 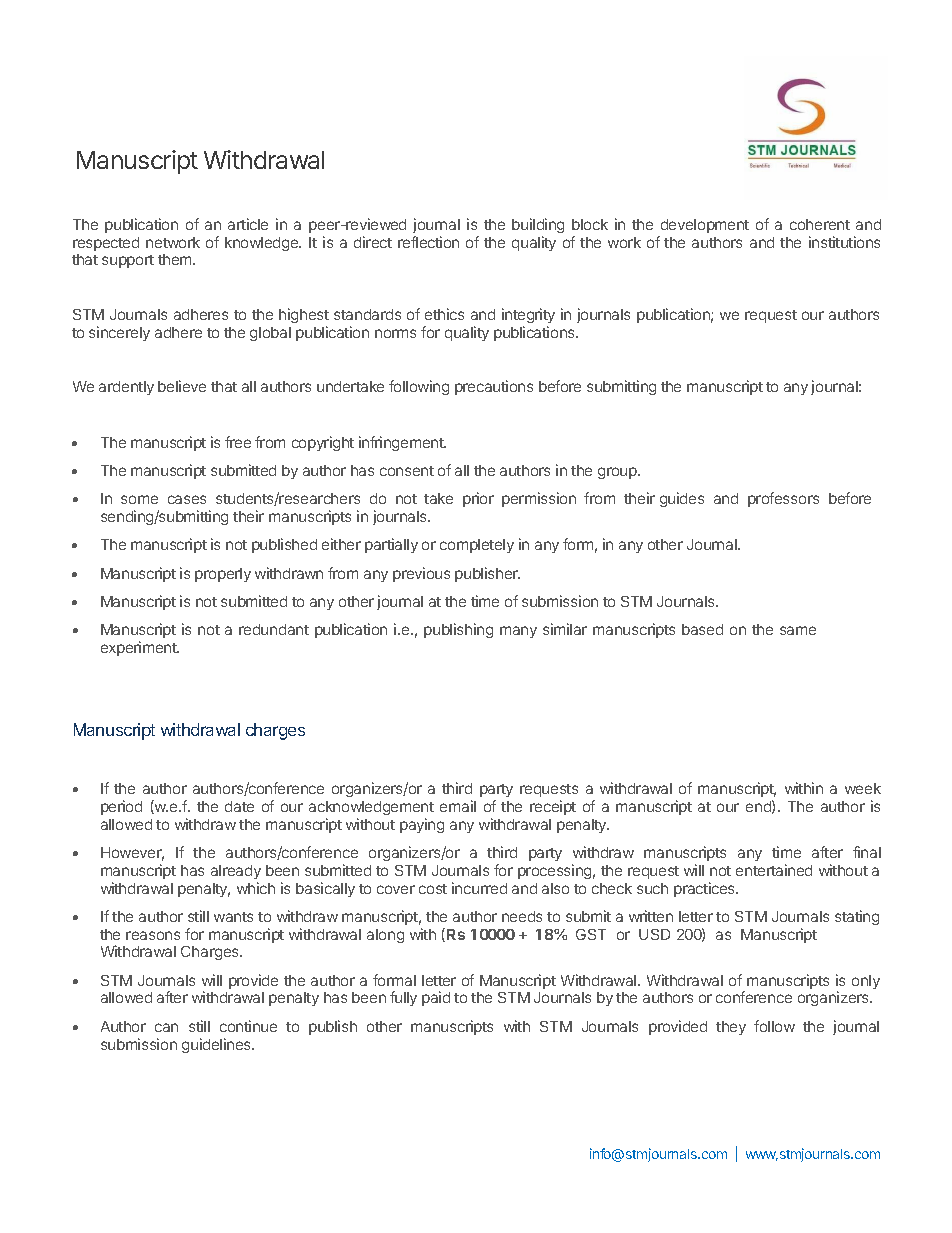 What do you see at coordinates (518, 632) in the page?
I see `many` at bounding box center [518, 632].
